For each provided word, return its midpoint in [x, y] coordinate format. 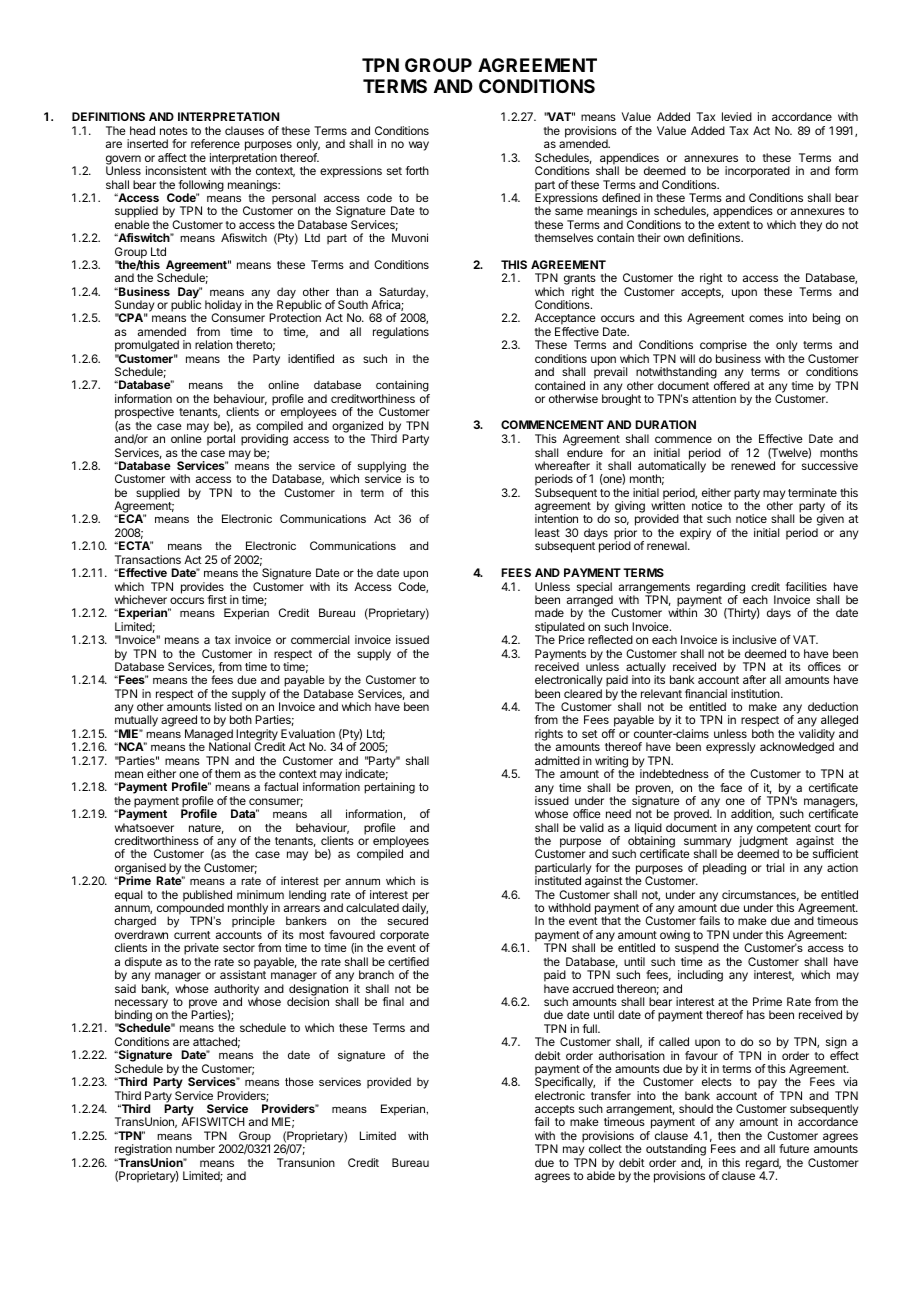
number [195, 1148]
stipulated [560, 629]
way [419, 146]
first [217, 599]
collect [605, 1148]
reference [215, 143]
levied [737, 116]
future [794, 1148]
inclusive [755, 639]
